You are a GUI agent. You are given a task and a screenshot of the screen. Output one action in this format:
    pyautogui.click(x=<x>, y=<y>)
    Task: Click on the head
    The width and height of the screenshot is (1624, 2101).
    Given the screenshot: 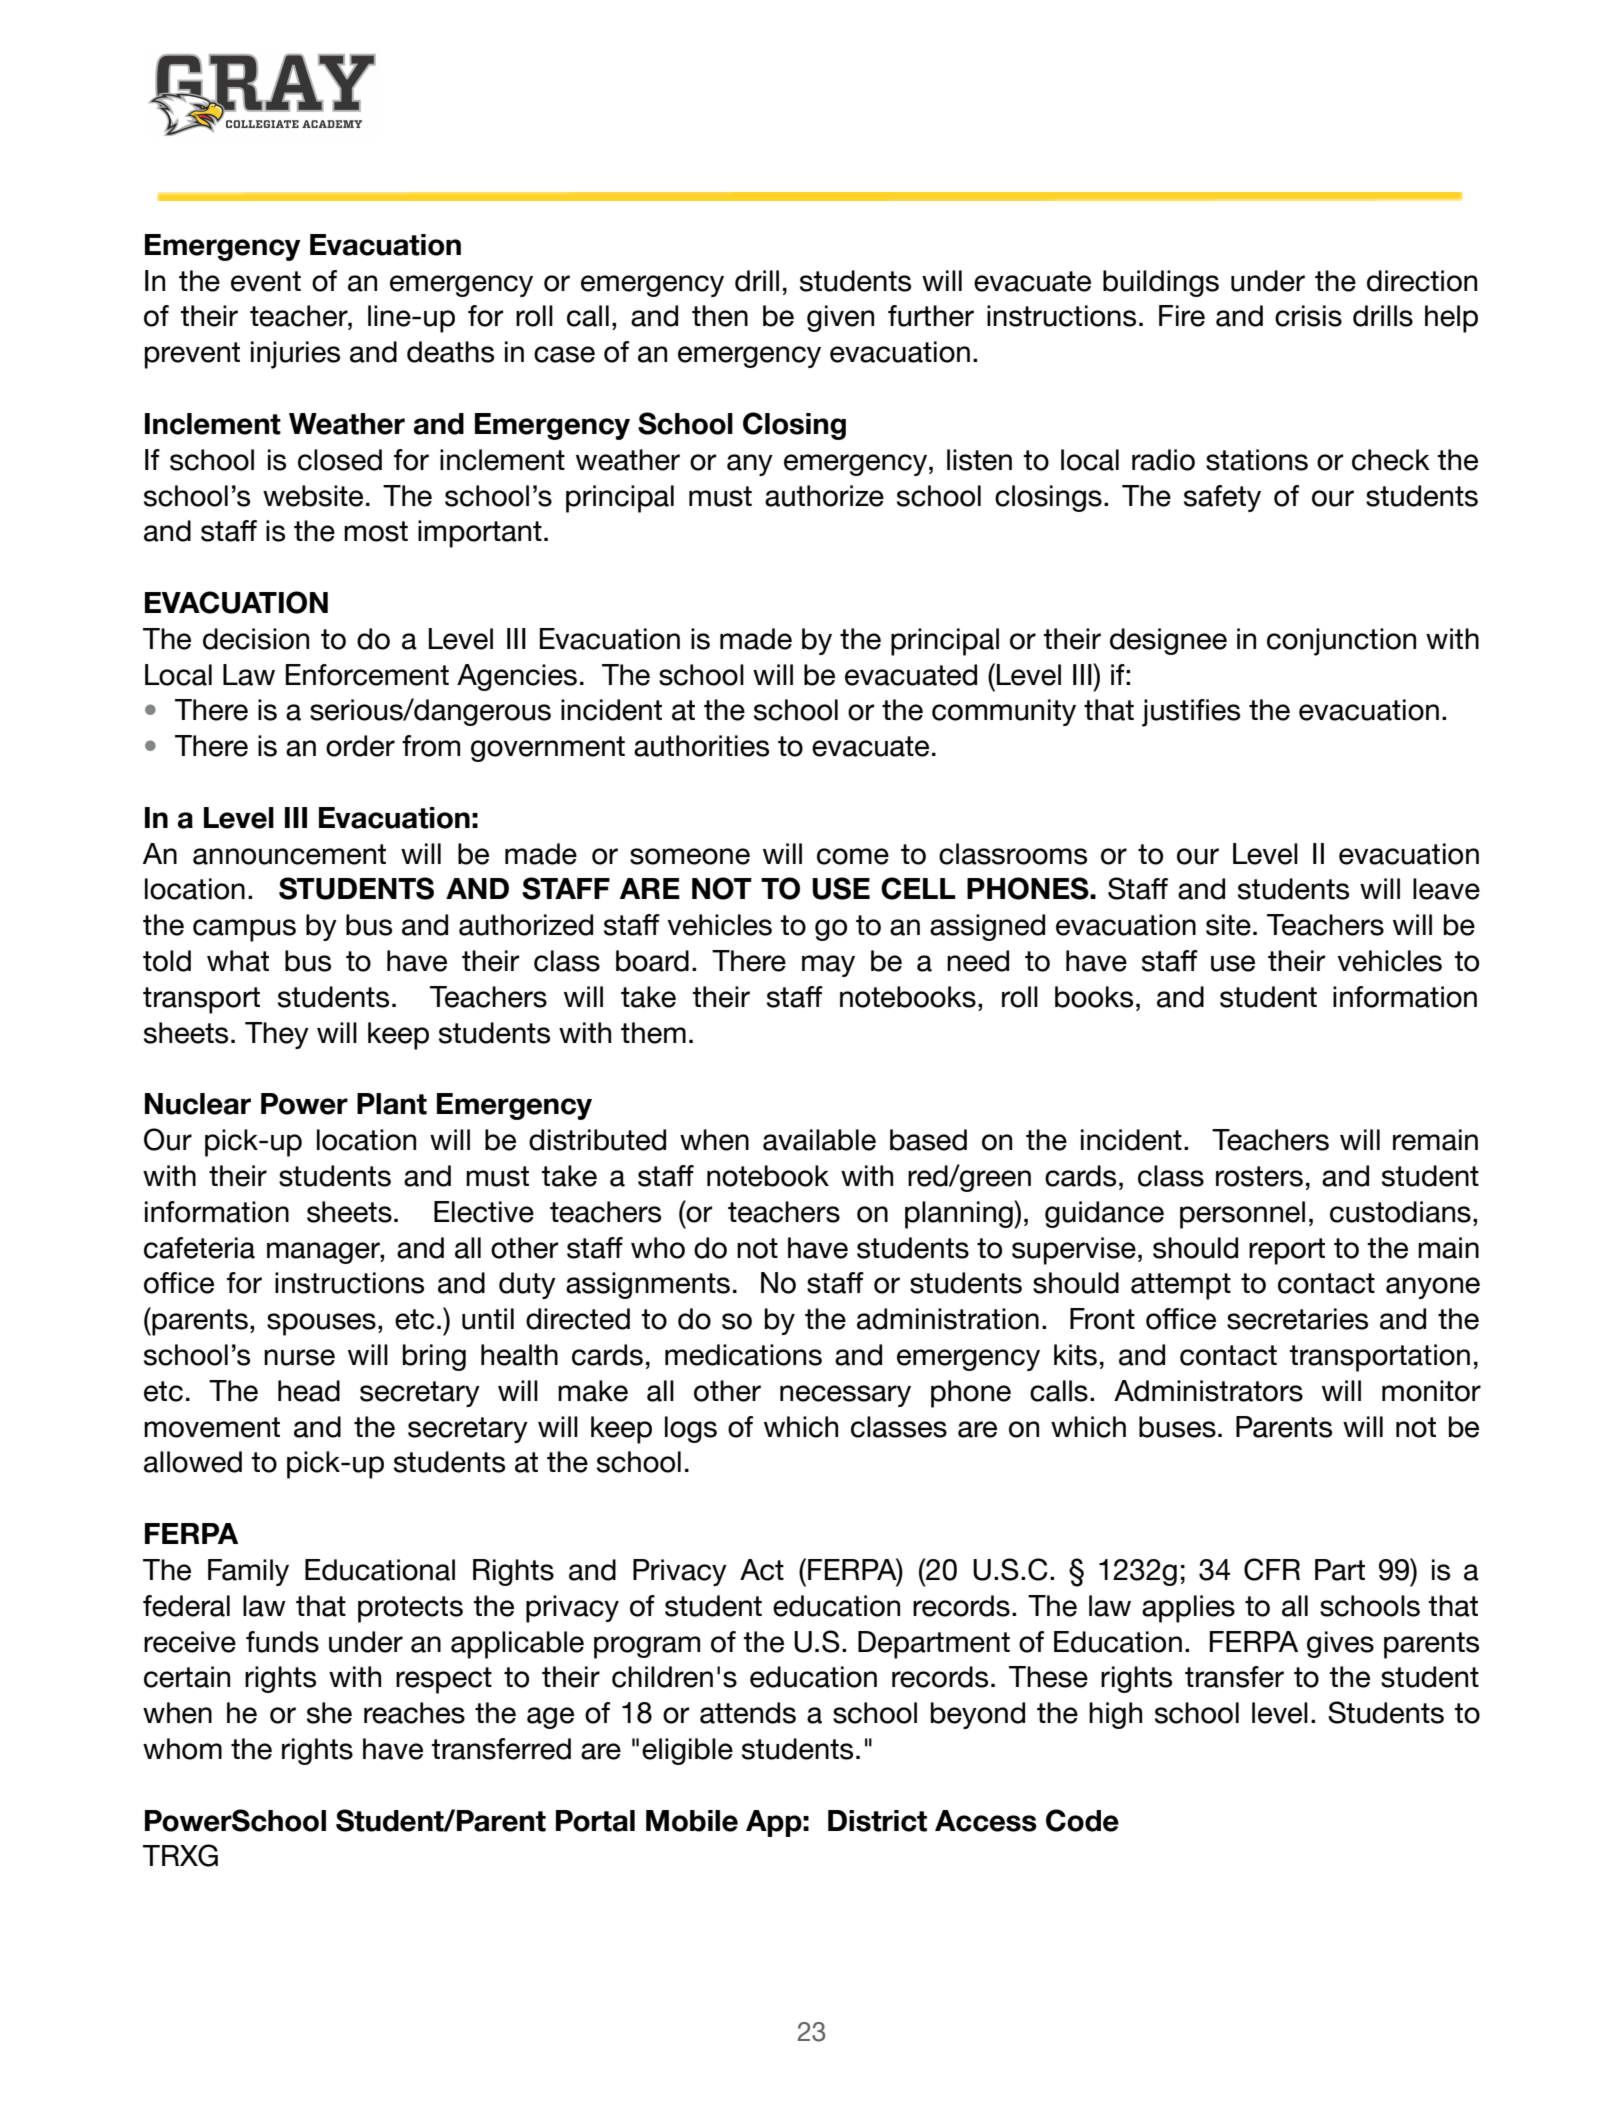 What is the action you would take?
    pyautogui.click(x=309, y=1391)
